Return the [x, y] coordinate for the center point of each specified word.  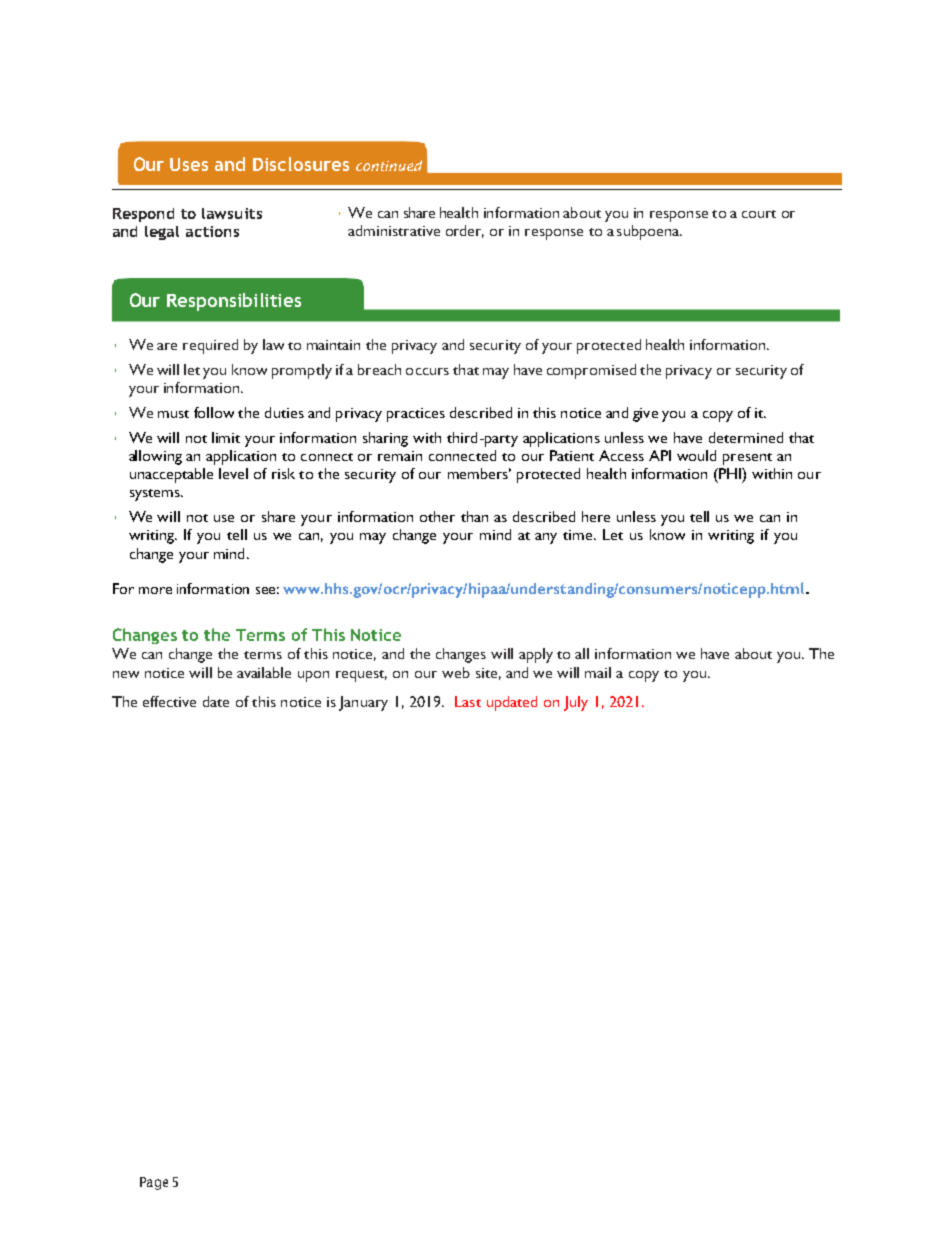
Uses [189, 164]
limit [226, 437]
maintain [333, 345]
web [456, 672]
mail [598, 672]
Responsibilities [234, 302]
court [759, 214]
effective [169, 701]
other [437, 516]
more [155, 590]
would [696, 455]
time [579, 535]
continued [389, 165]
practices [416, 415]
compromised [591, 371]
